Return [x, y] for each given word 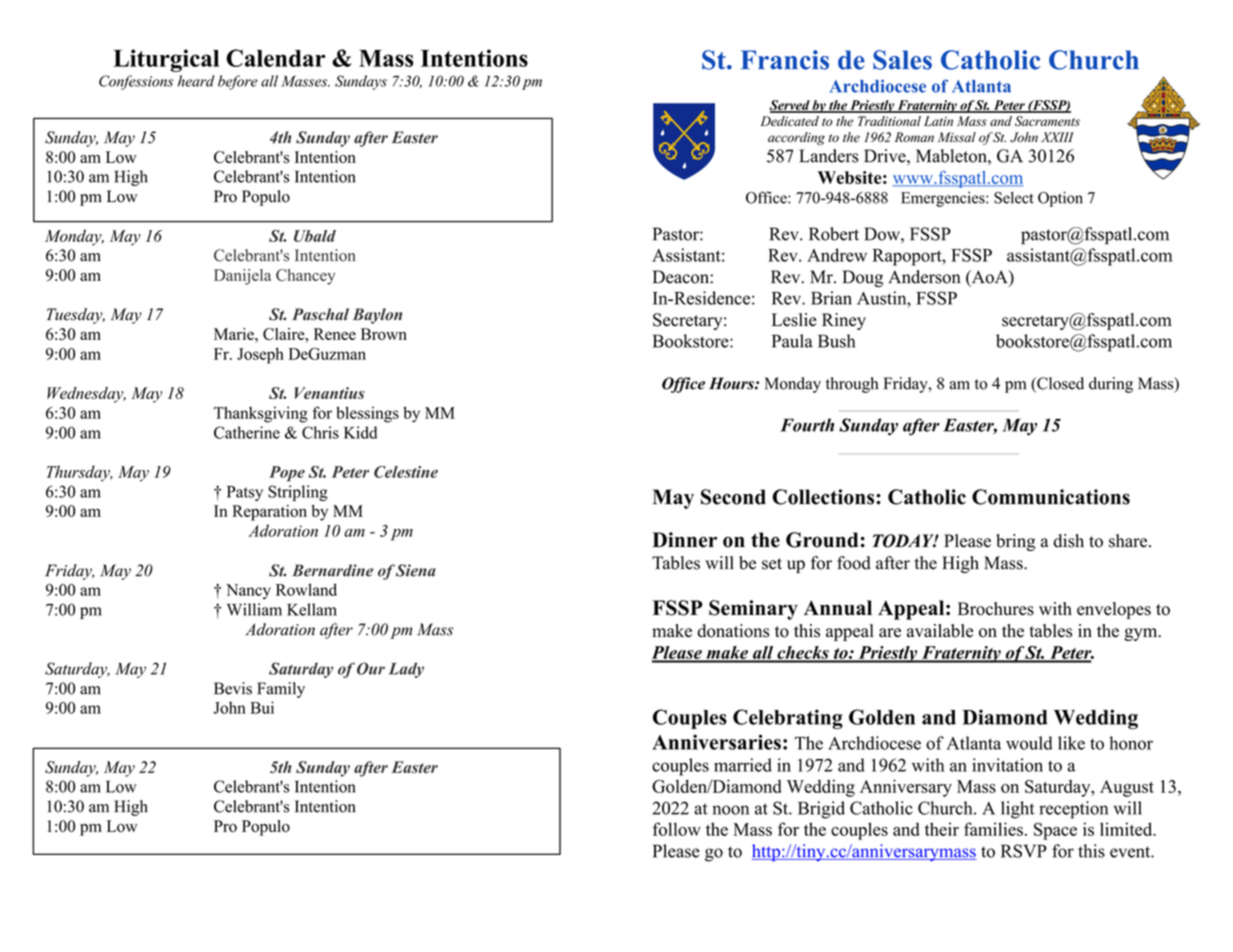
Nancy [248, 591]
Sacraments [1047, 121]
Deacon [682, 277]
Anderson [924, 277]
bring [1015, 542]
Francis [785, 60]
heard [196, 81]
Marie [235, 334]
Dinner [684, 540]
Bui [262, 707]
